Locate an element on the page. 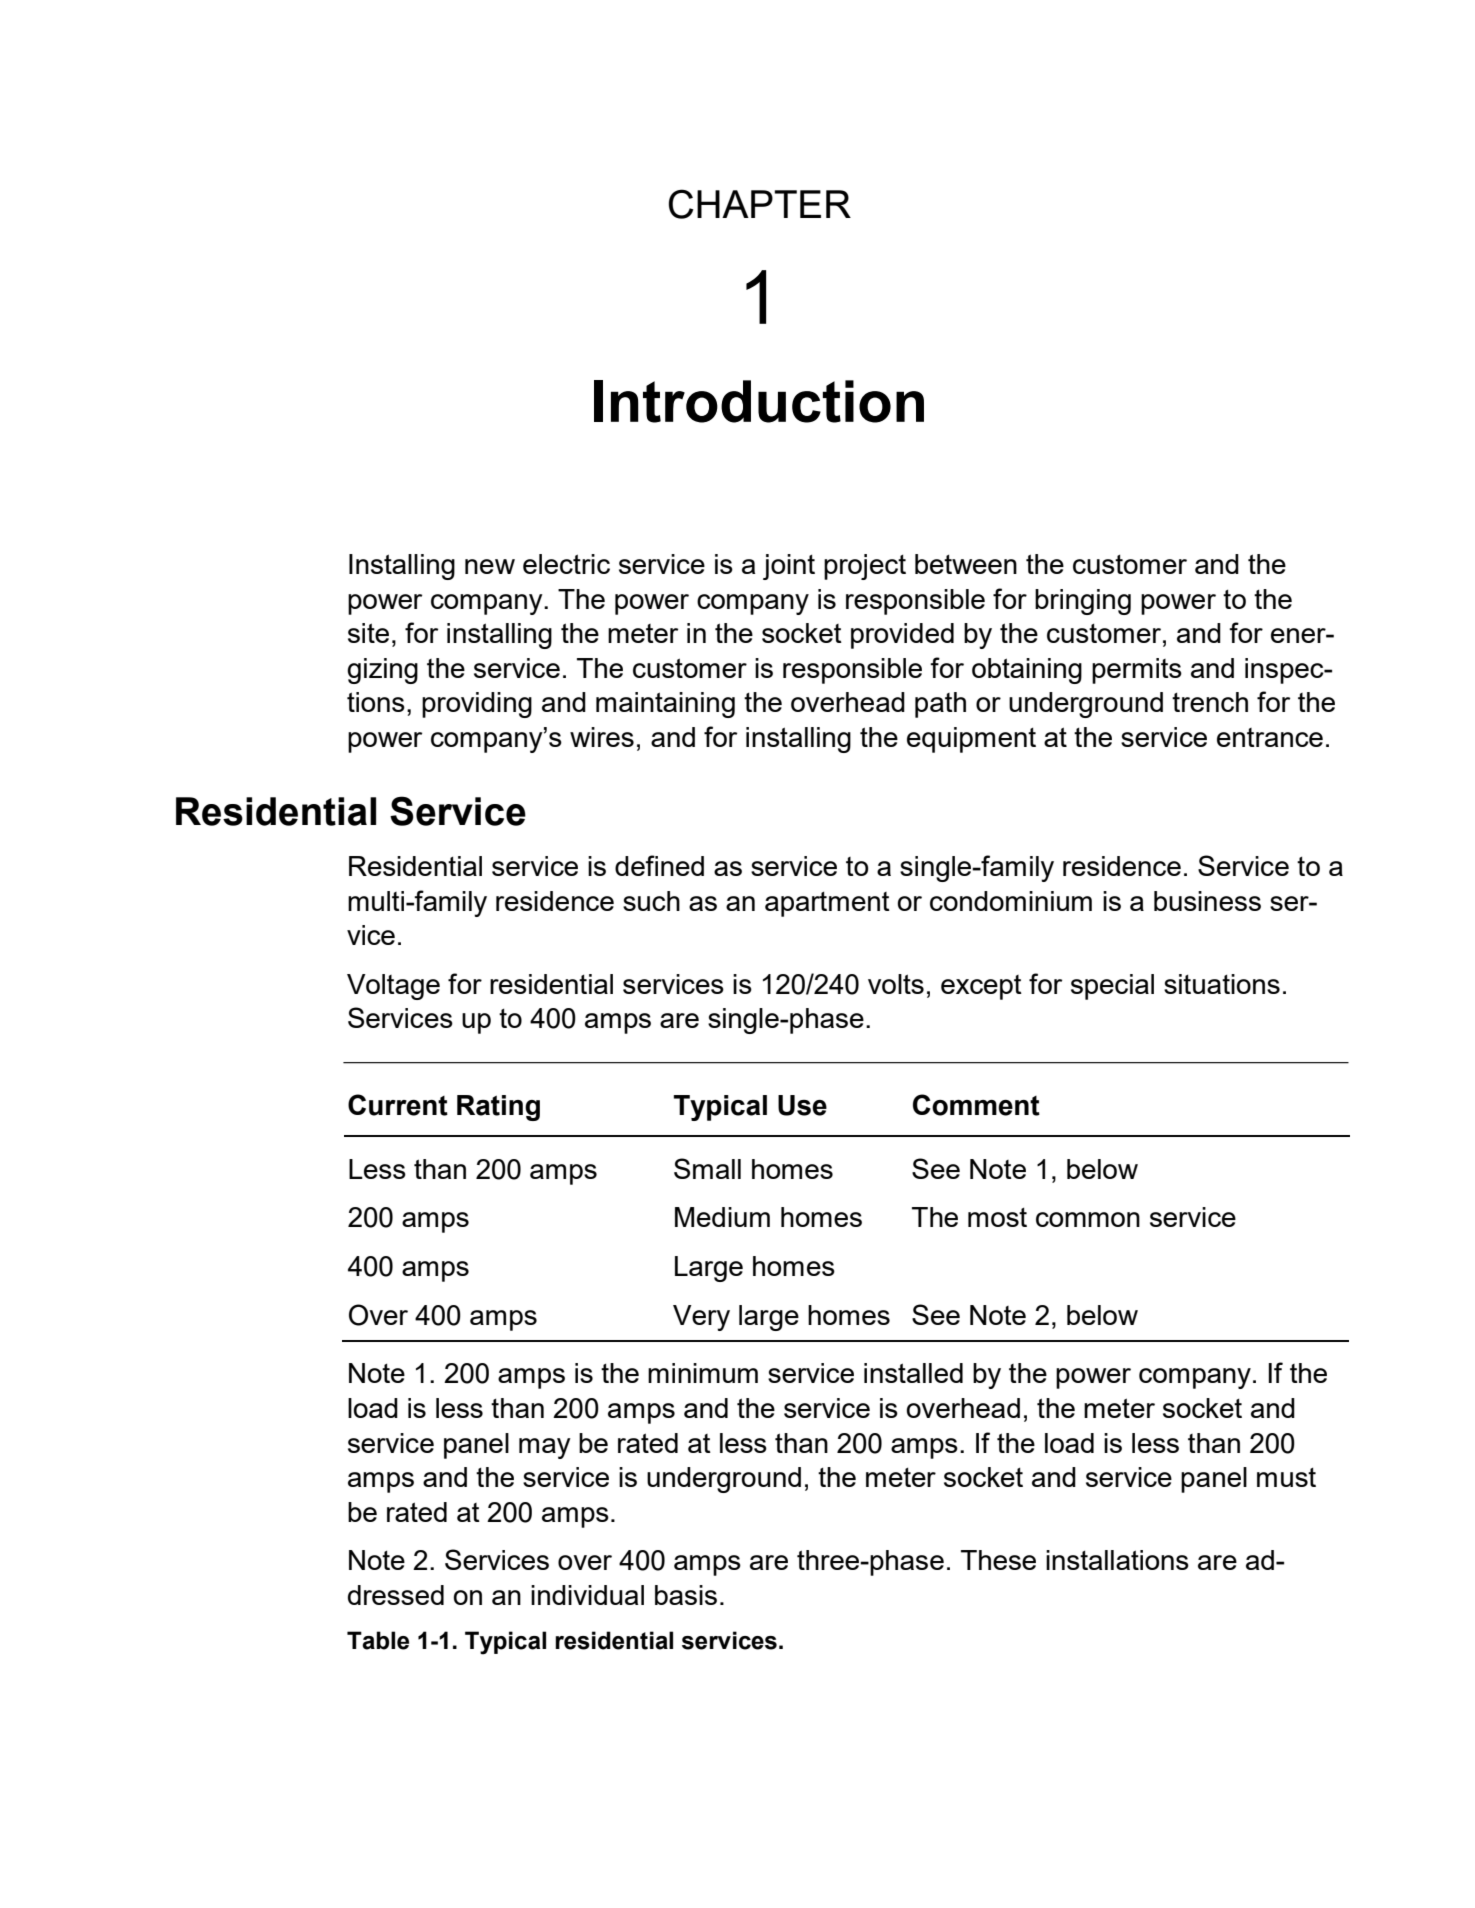 This document has height=1908, width=1475. project is located at coordinates (865, 567).
